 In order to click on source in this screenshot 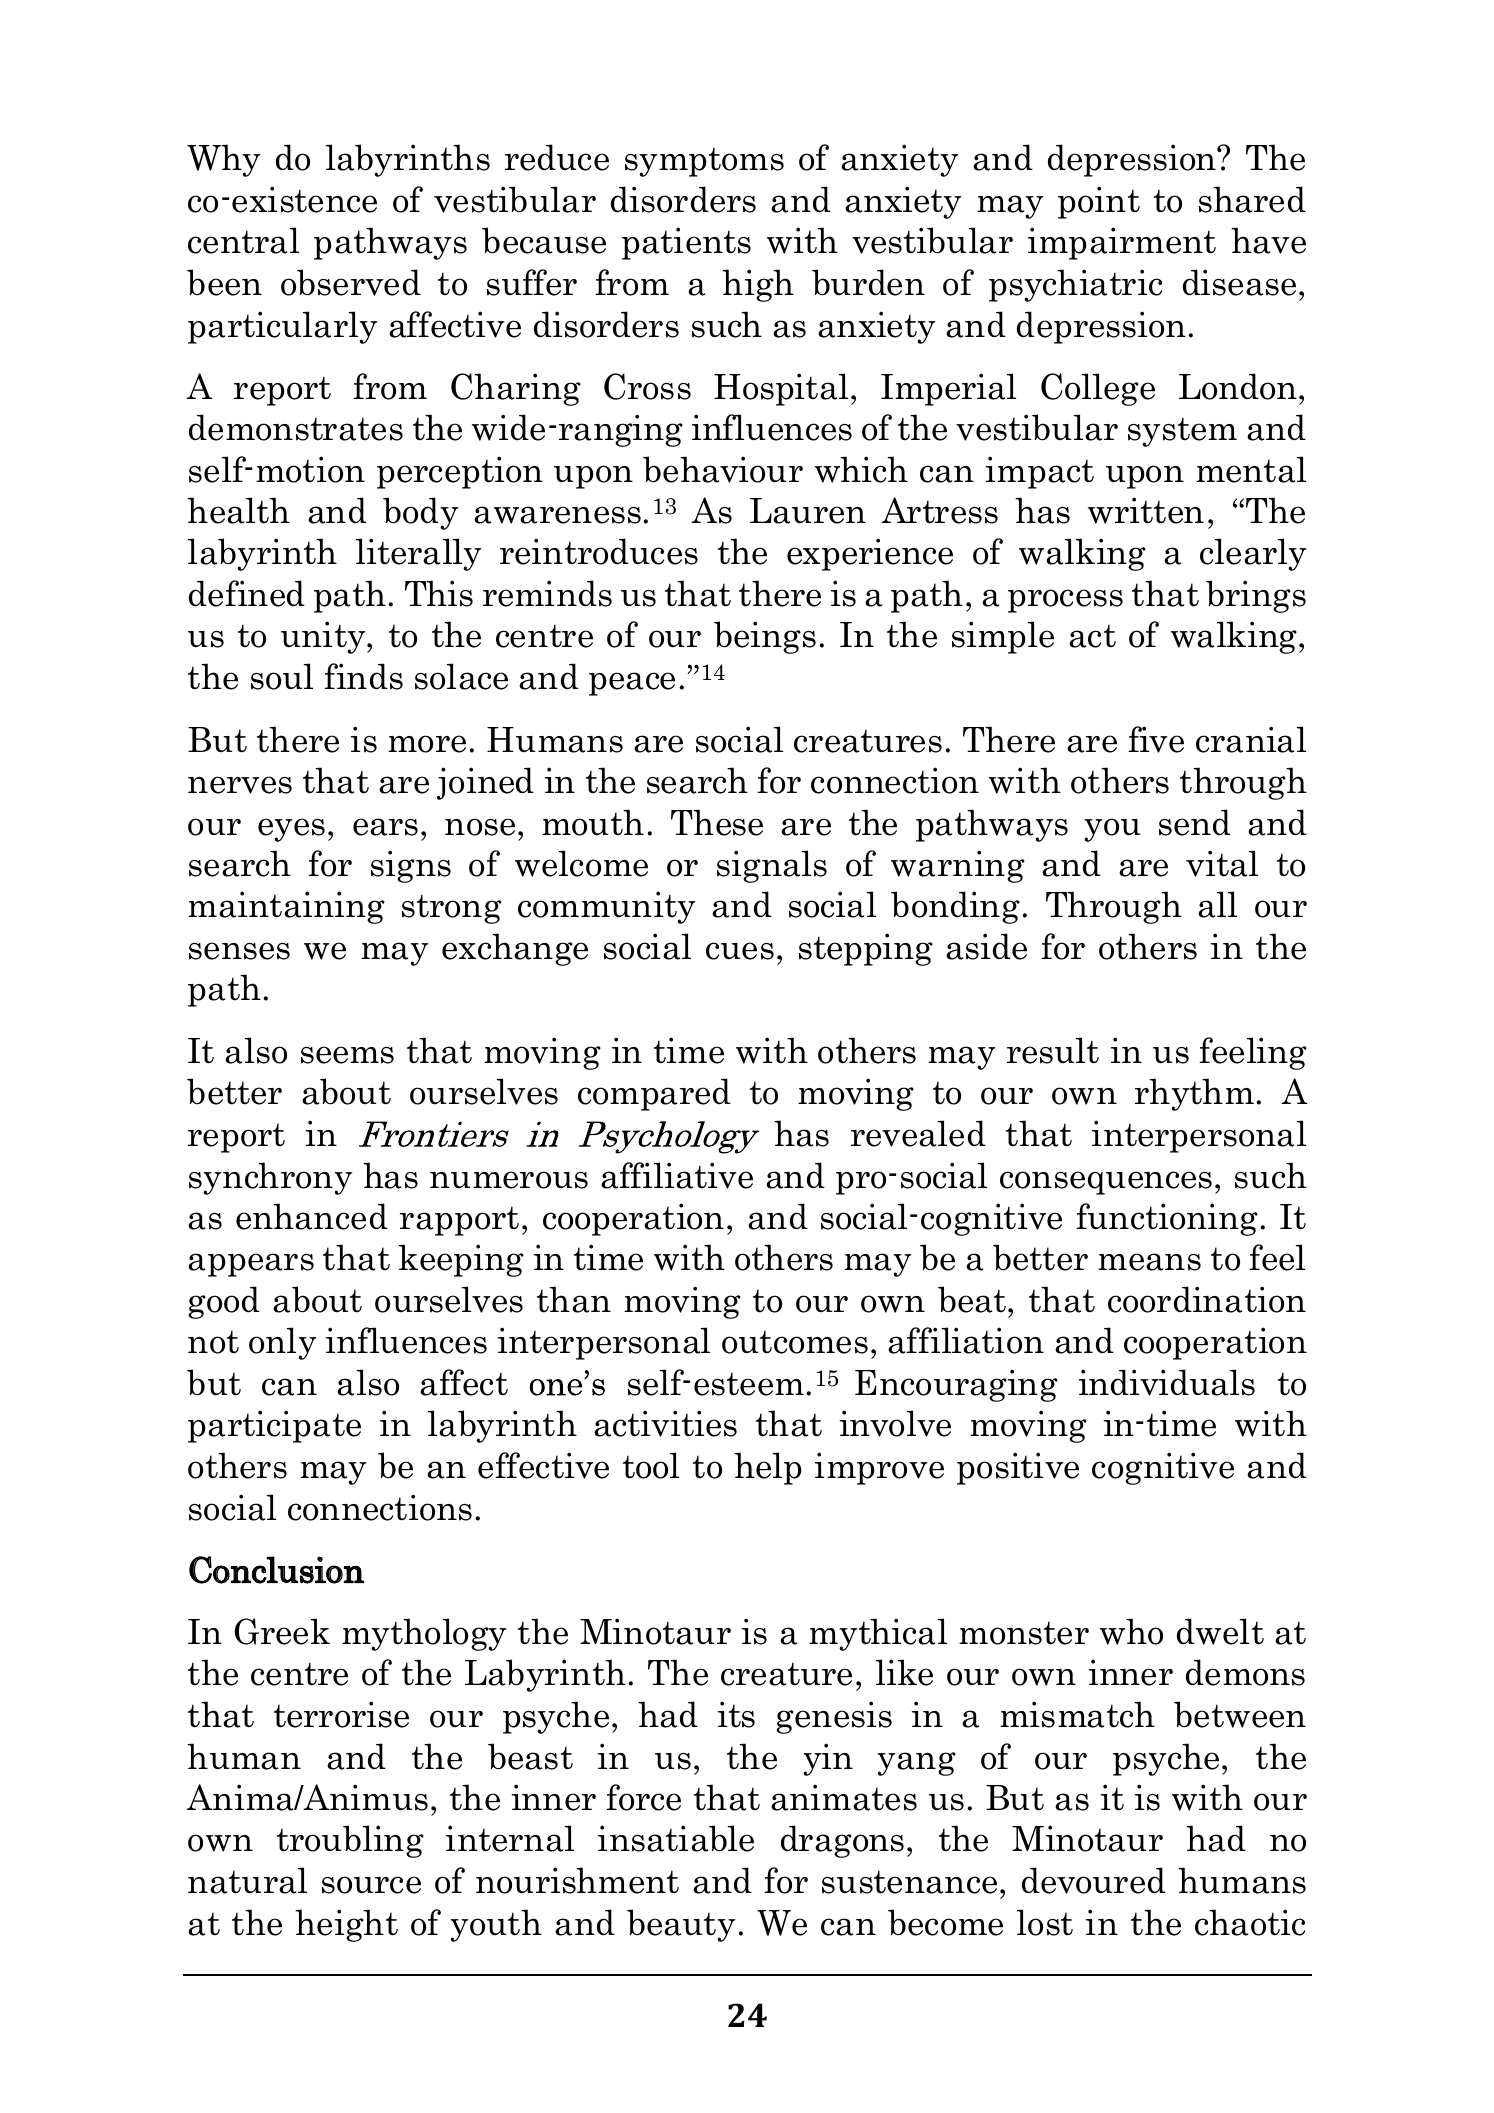, I will do `click(371, 1885)`.
